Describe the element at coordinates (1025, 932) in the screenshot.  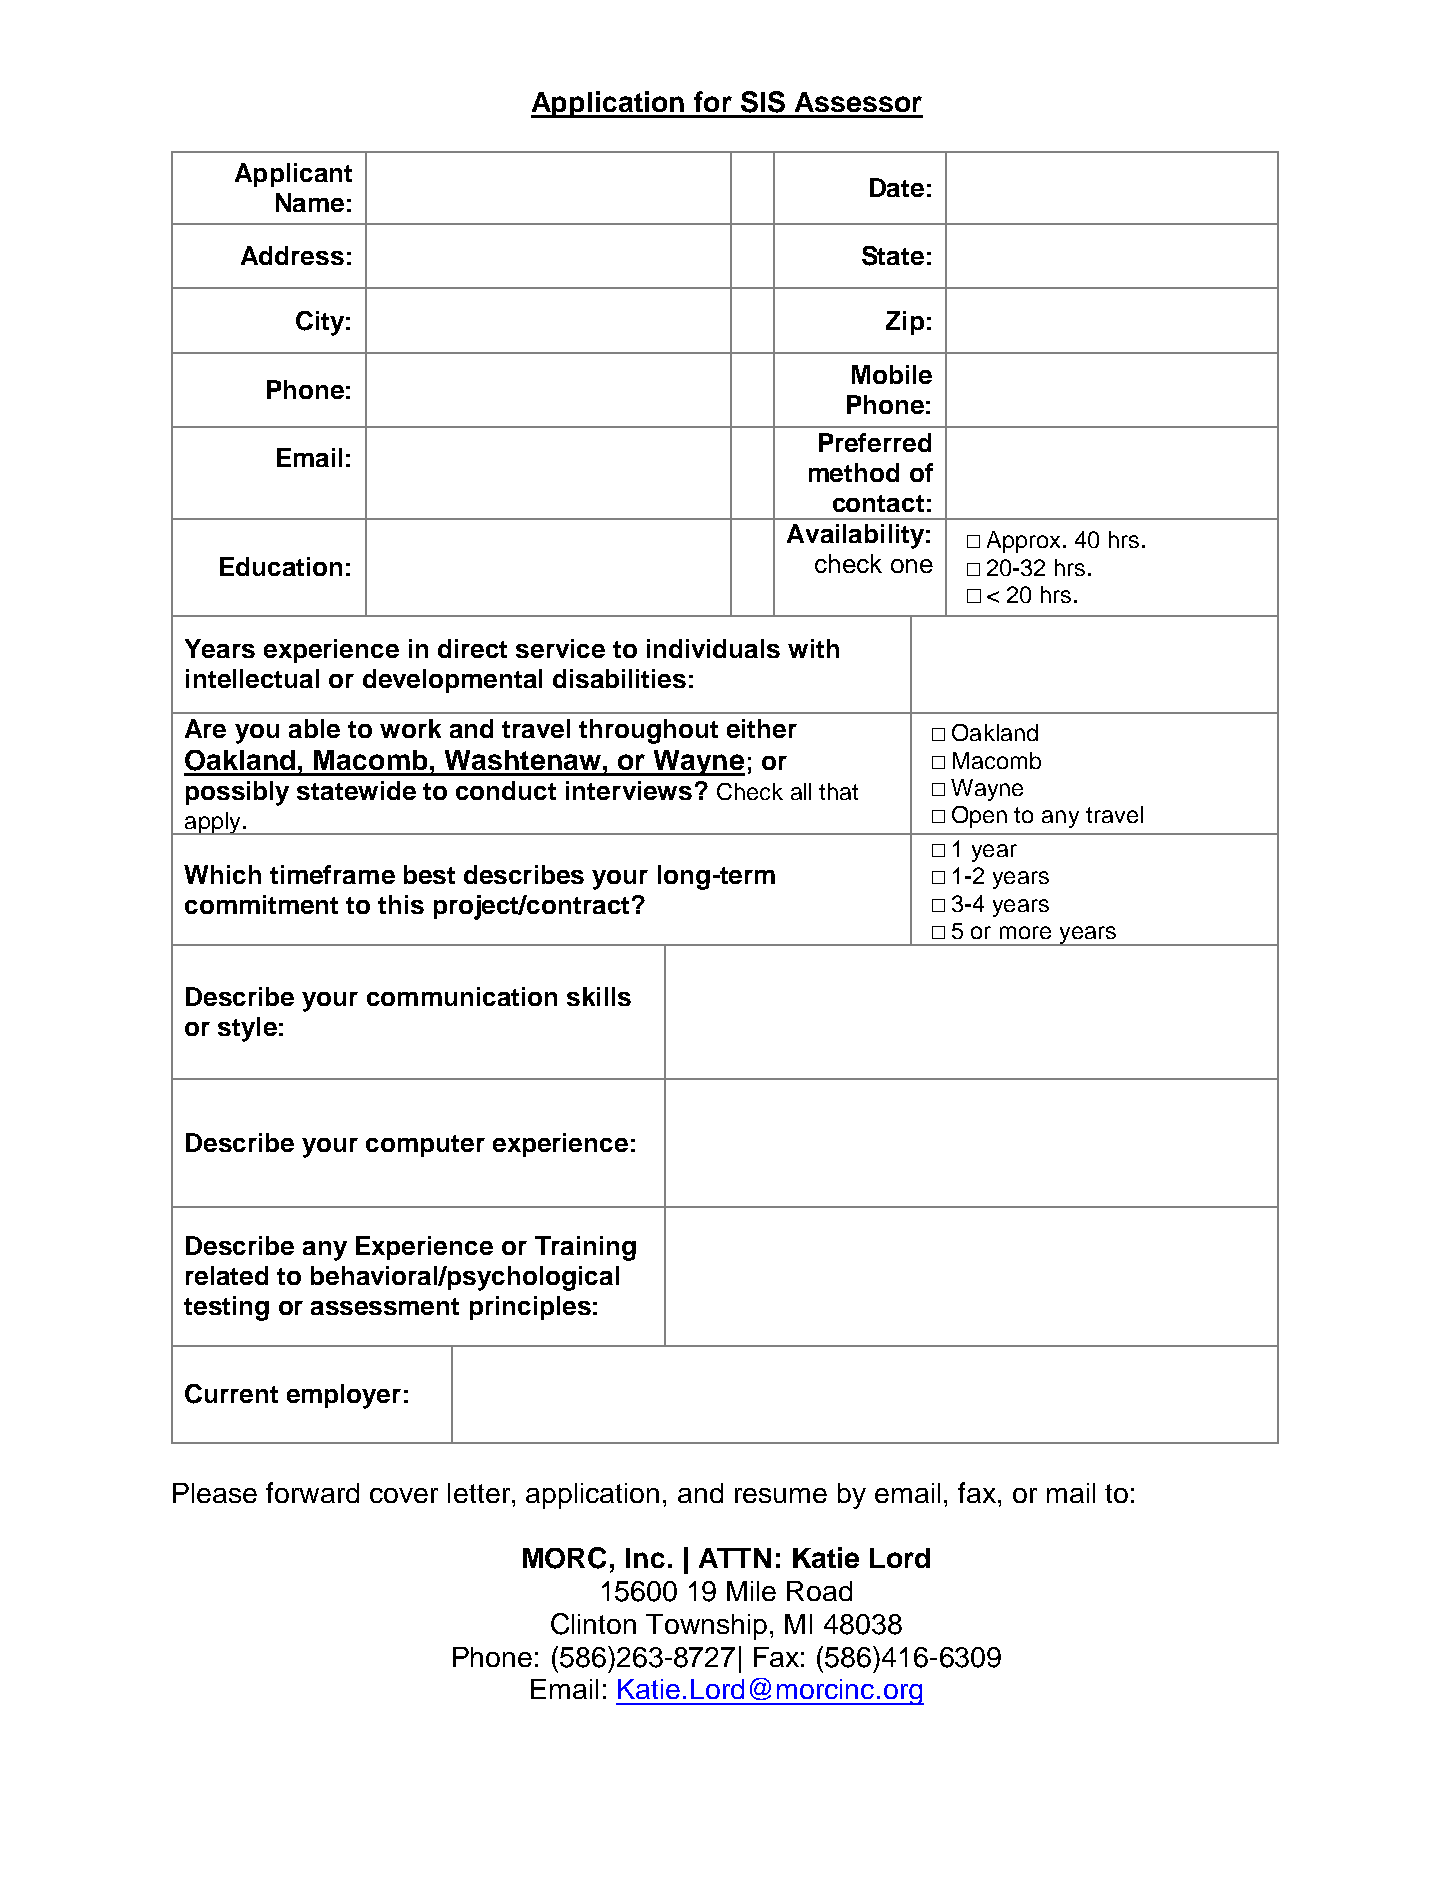
I see `more` at that location.
